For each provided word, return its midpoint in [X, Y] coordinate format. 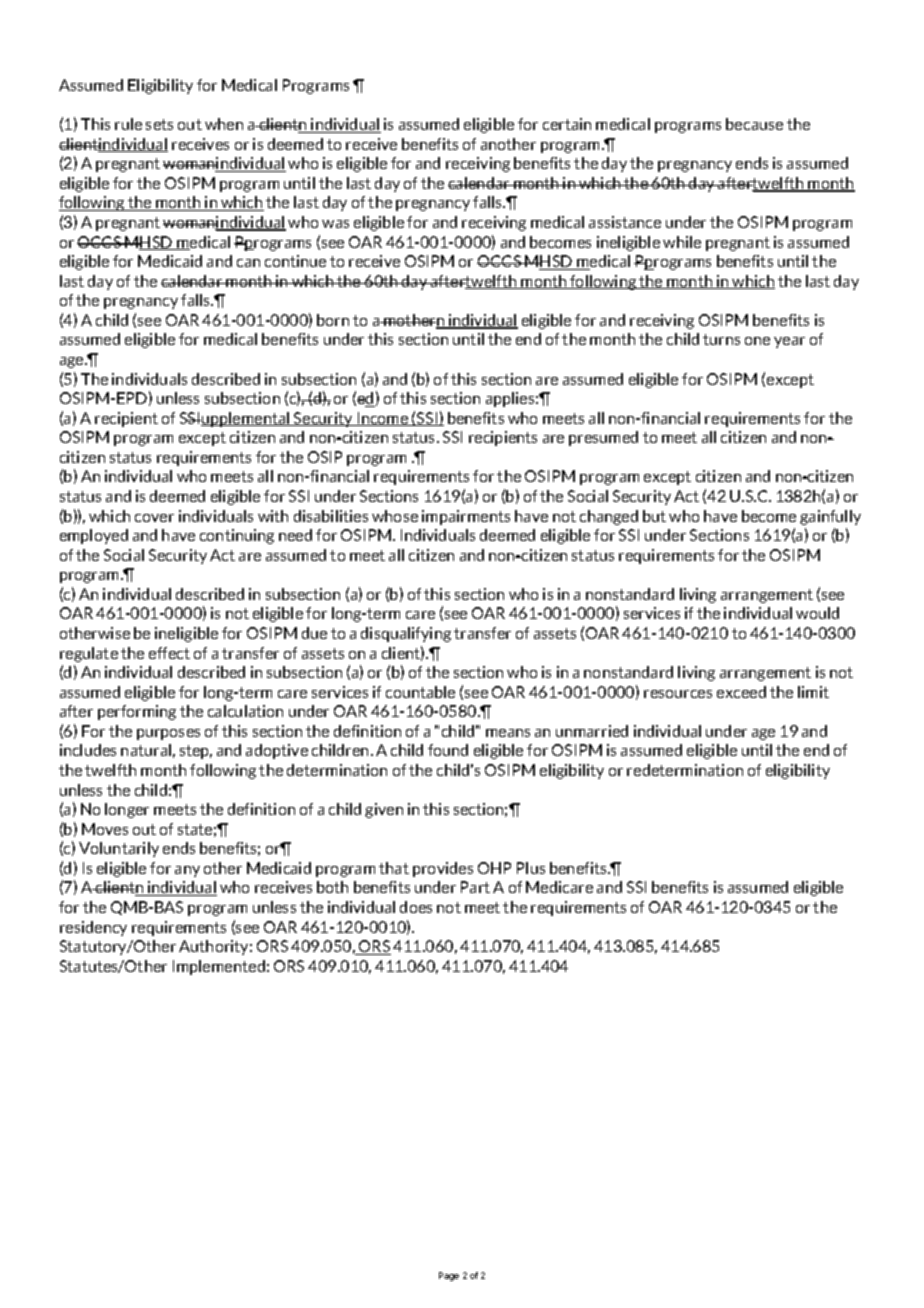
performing [137, 712]
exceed [741, 692]
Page [449, 1276]
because [754, 124]
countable [420, 692]
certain [567, 124]
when [224, 124]
